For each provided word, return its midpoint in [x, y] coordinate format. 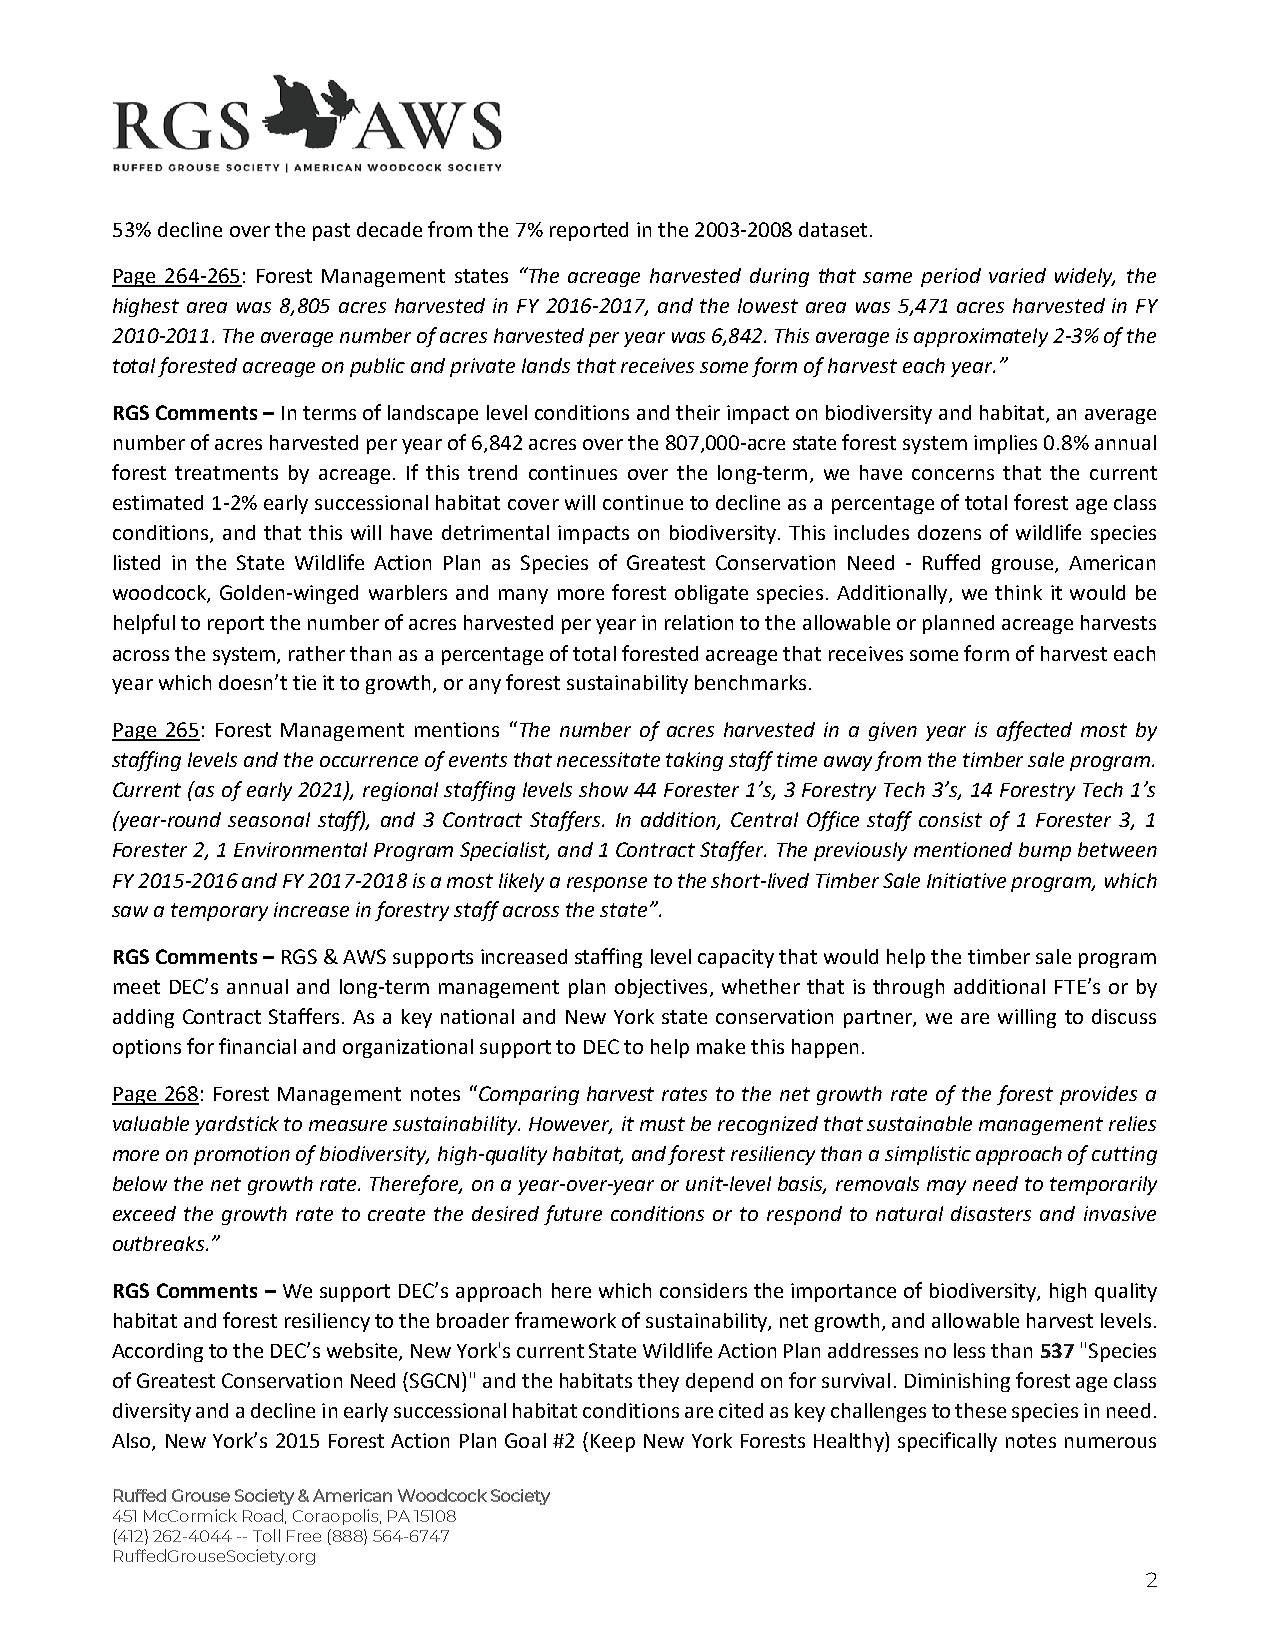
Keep [613, 1443]
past [331, 232]
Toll [266, 1535]
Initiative [966, 880]
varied [1017, 275]
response [607, 884]
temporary [219, 912]
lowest [768, 305]
